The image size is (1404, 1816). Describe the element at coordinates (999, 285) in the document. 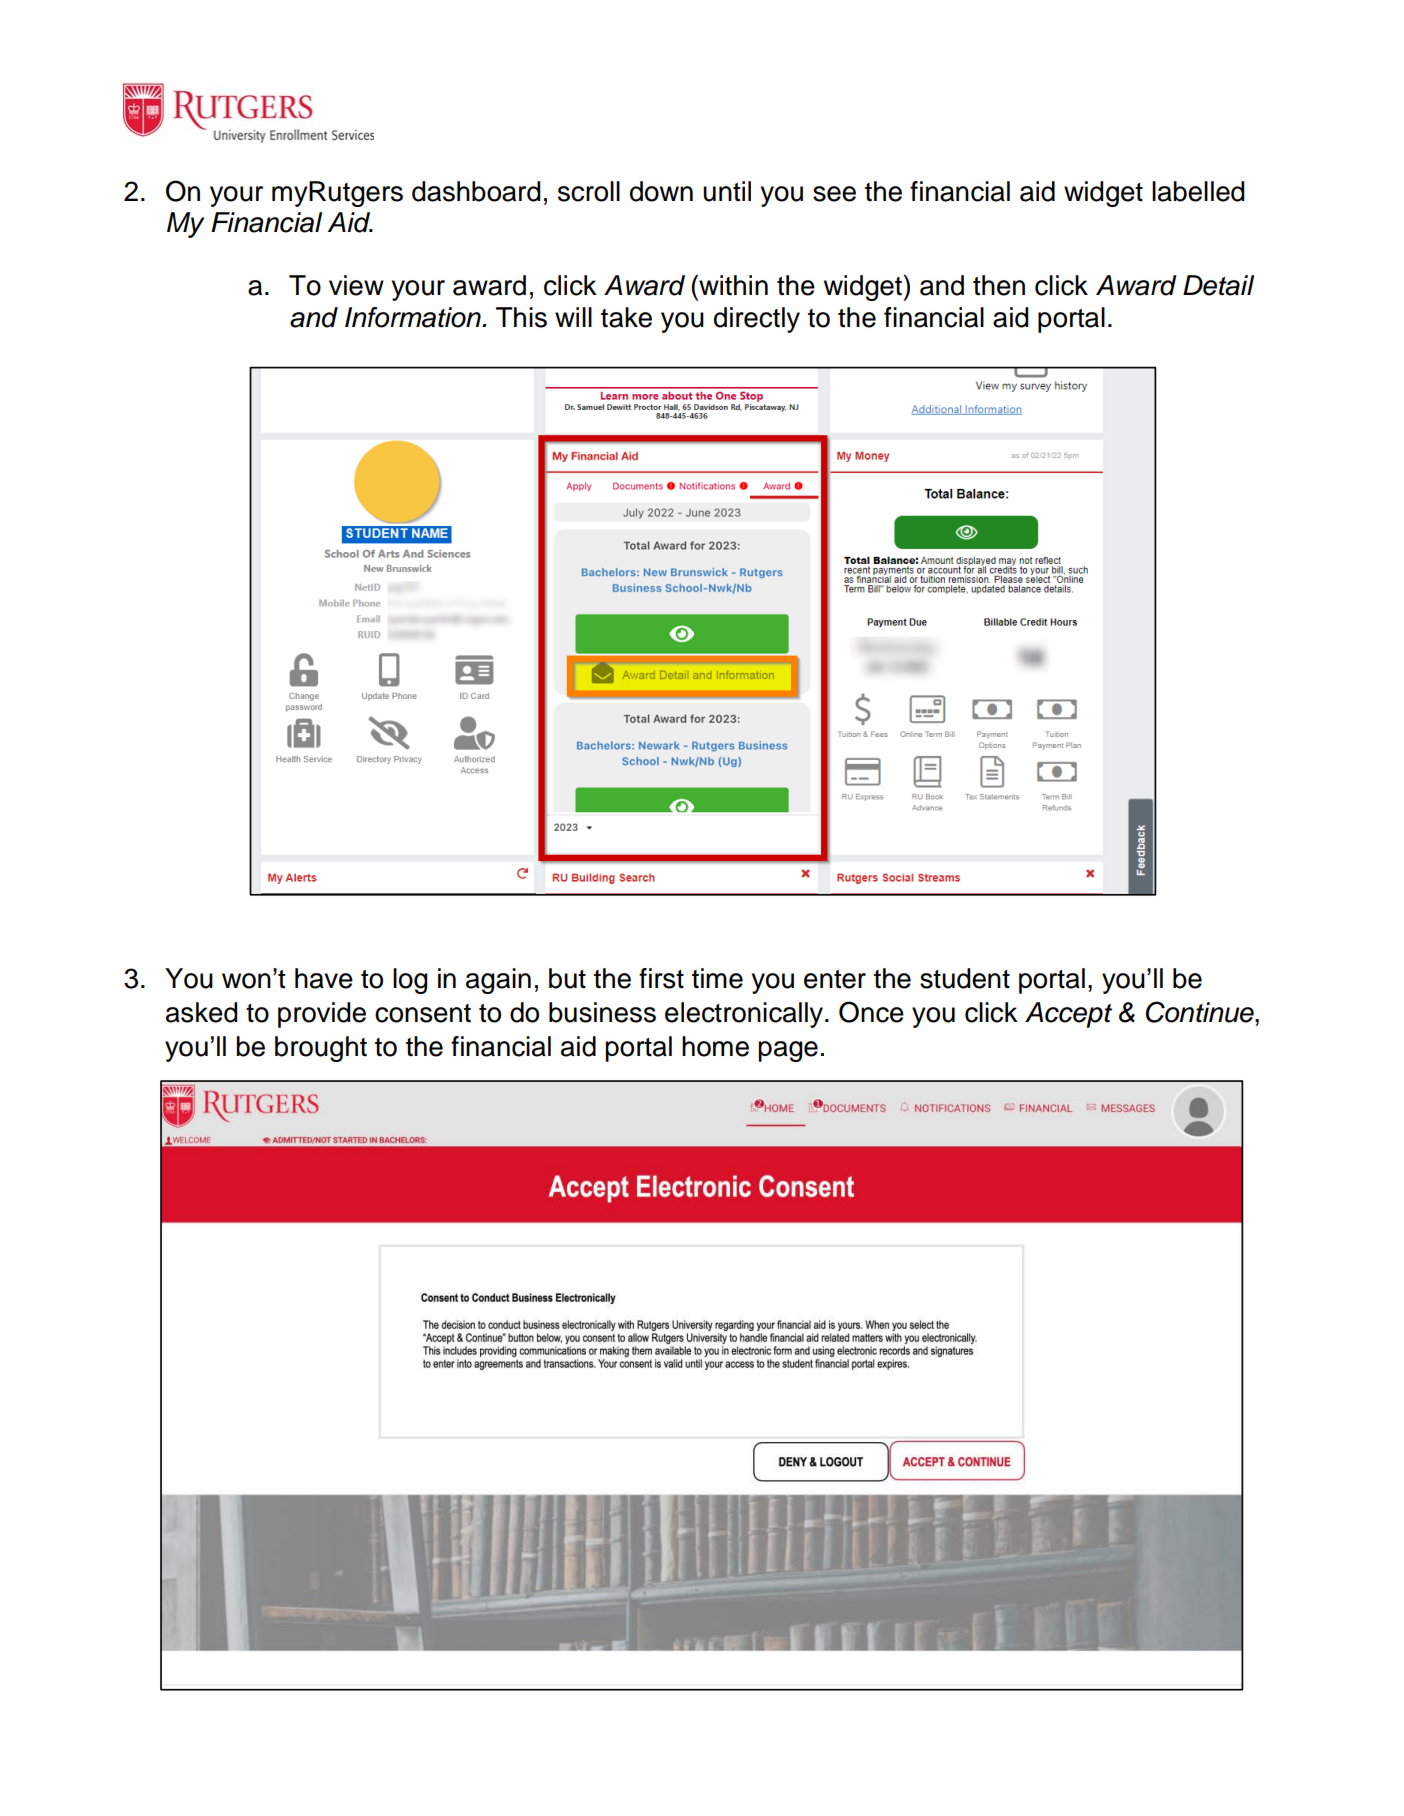

I see `then` at that location.
